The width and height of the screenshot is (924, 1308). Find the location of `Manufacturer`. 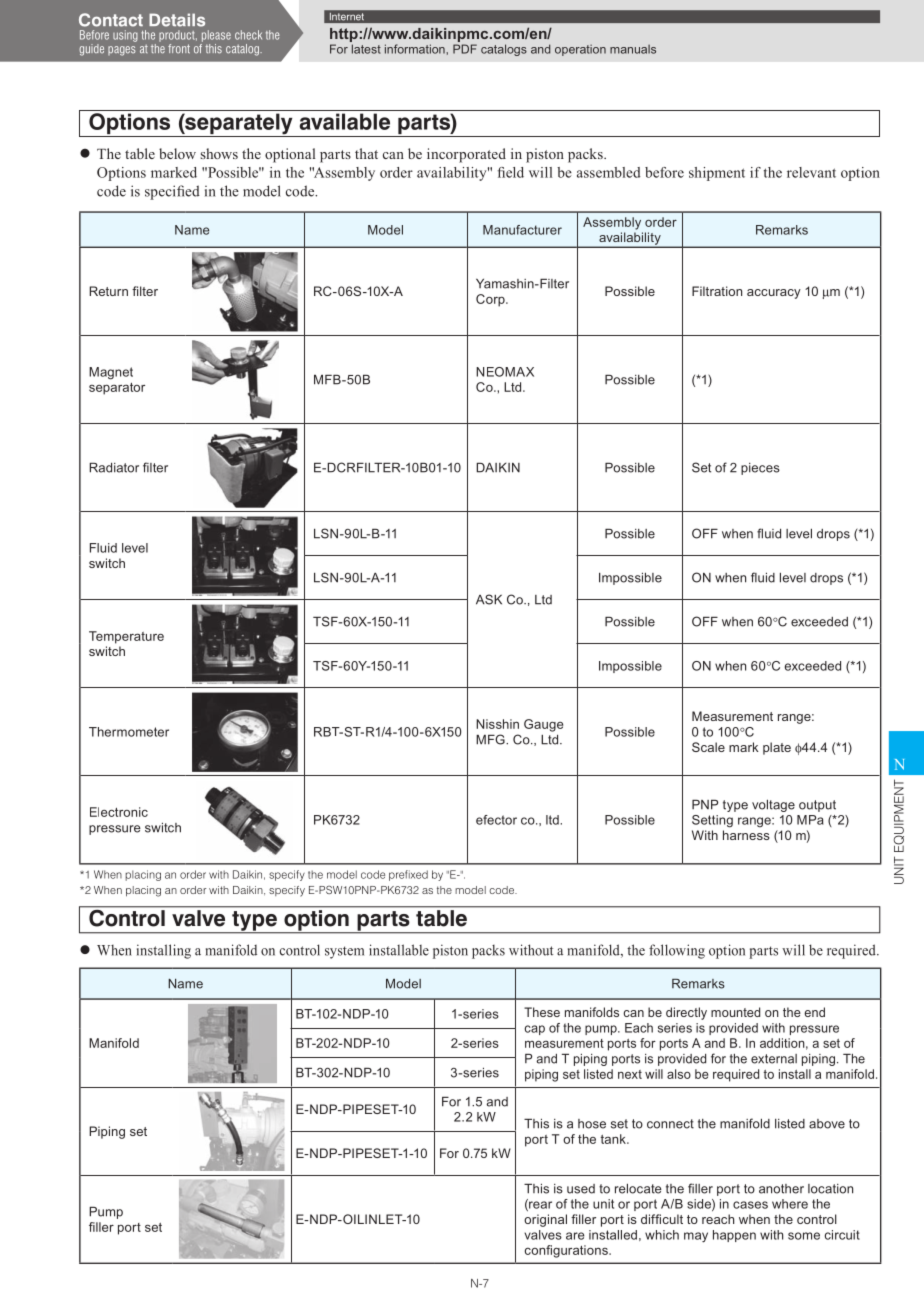

Manufacturer is located at coordinates (522, 230).
